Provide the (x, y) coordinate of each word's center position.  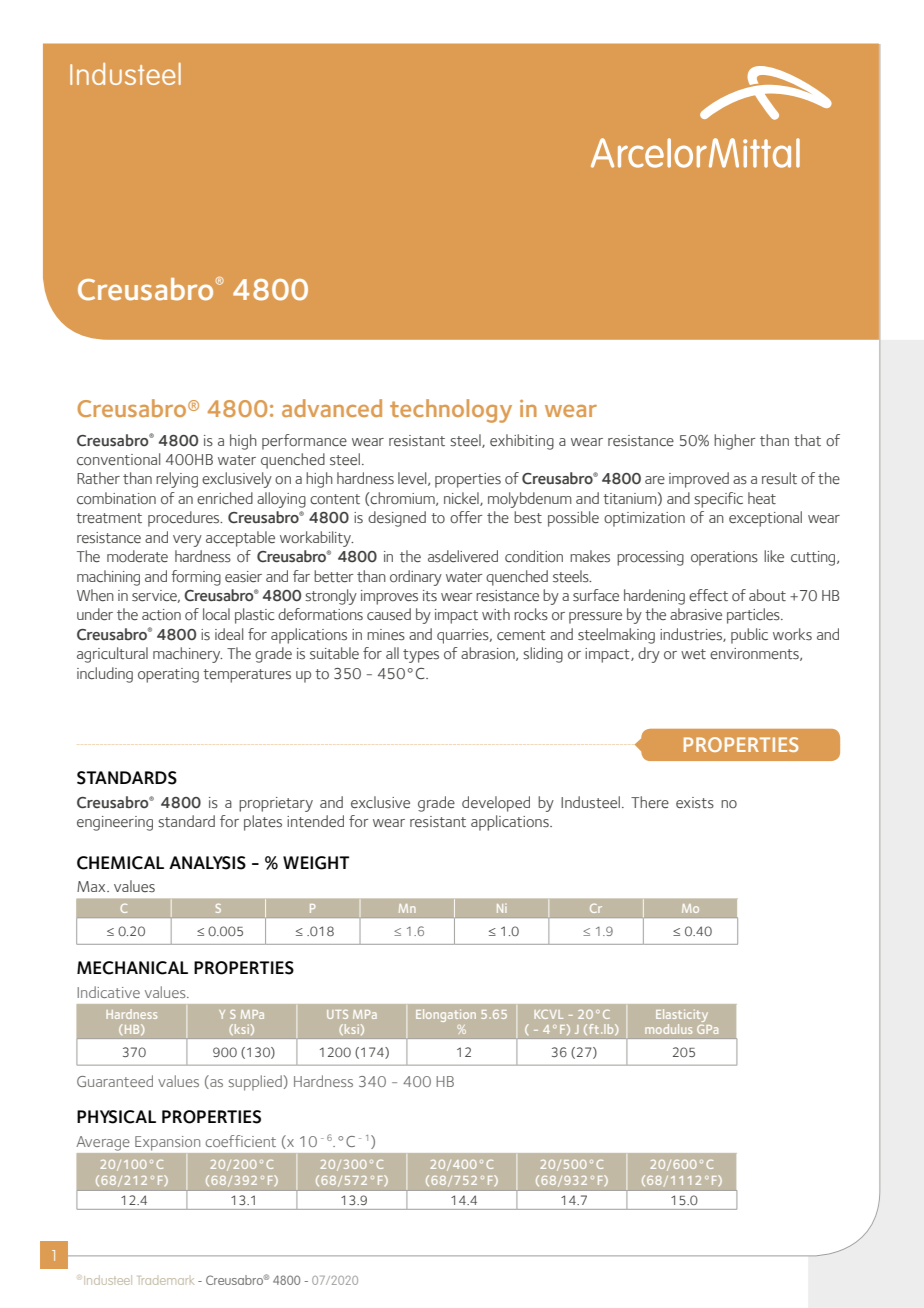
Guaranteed (115, 1081)
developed (496, 804)
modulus (668, 1029)
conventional (118, 459)
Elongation (446, 1015)
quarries (464, 636)
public (749, 636)
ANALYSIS (207, 863)
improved (699, 480)
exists (695, 803)
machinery (187, 655)
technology (451, 411)
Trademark (166, 1280)
